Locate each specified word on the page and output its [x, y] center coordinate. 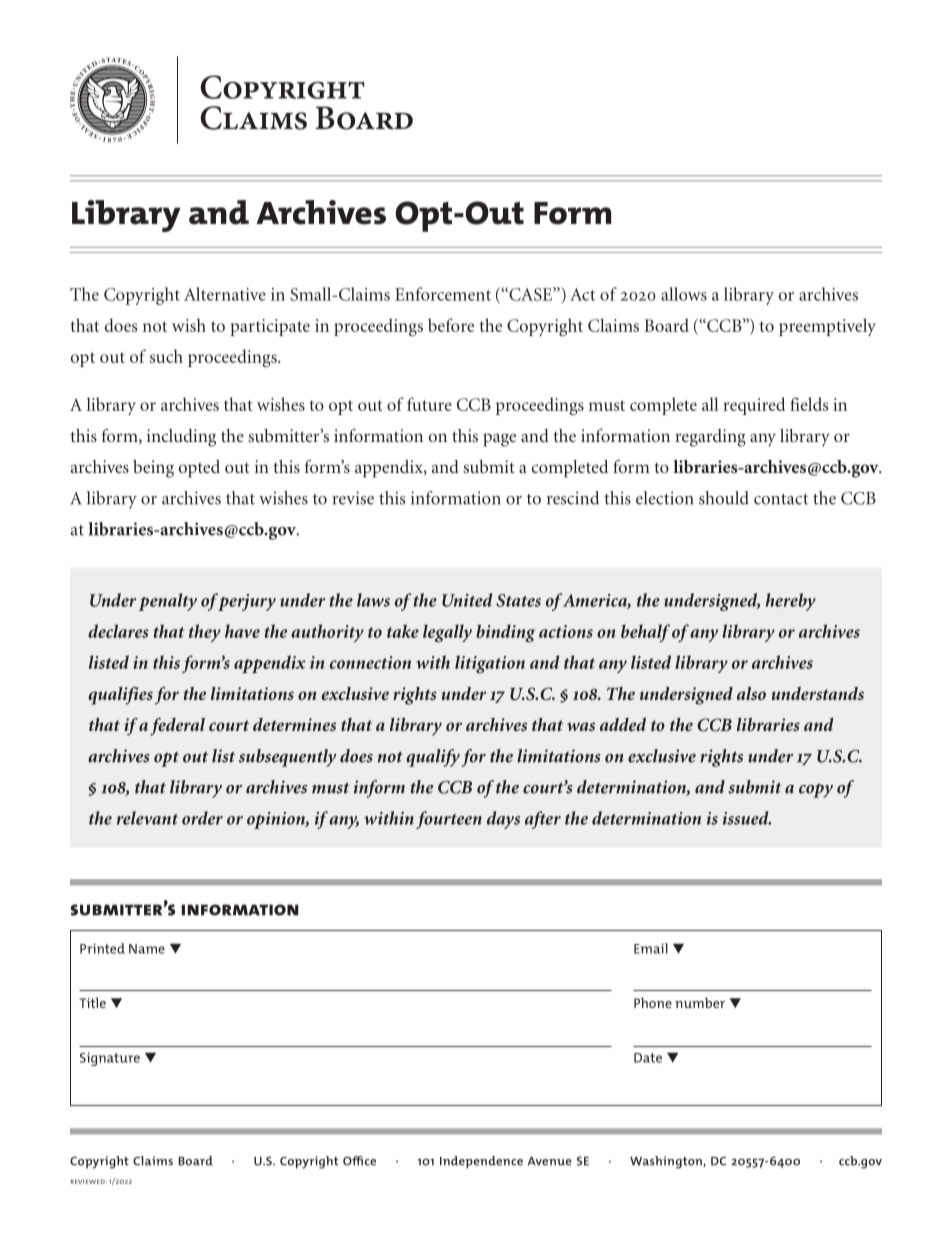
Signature [110, 1059]
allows [684, 294]
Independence [481, 1162]
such [166, 356]
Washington [667, 1162]
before [451, 325]
